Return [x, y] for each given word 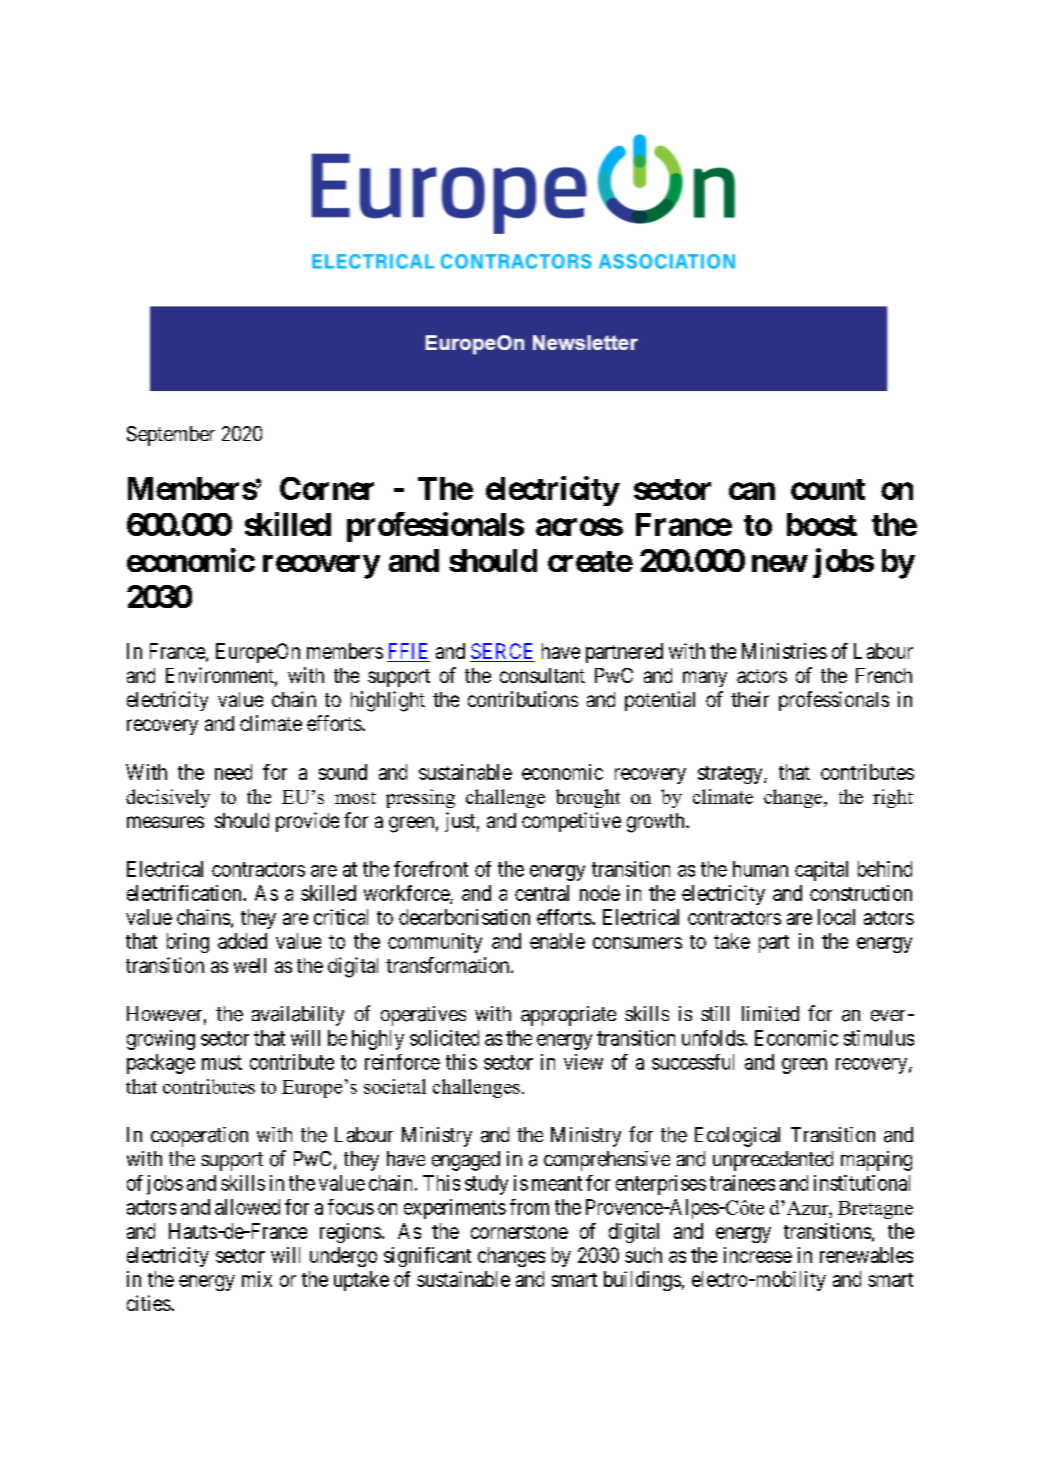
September [171, 436]
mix [257, 1279]
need [233, 772]
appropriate [568, 1016]
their [750, 699]
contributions [523, 699]
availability [298, 1016]
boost [822, 524]
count [828, 489]
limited [770, 1014]
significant [427, 1257]
